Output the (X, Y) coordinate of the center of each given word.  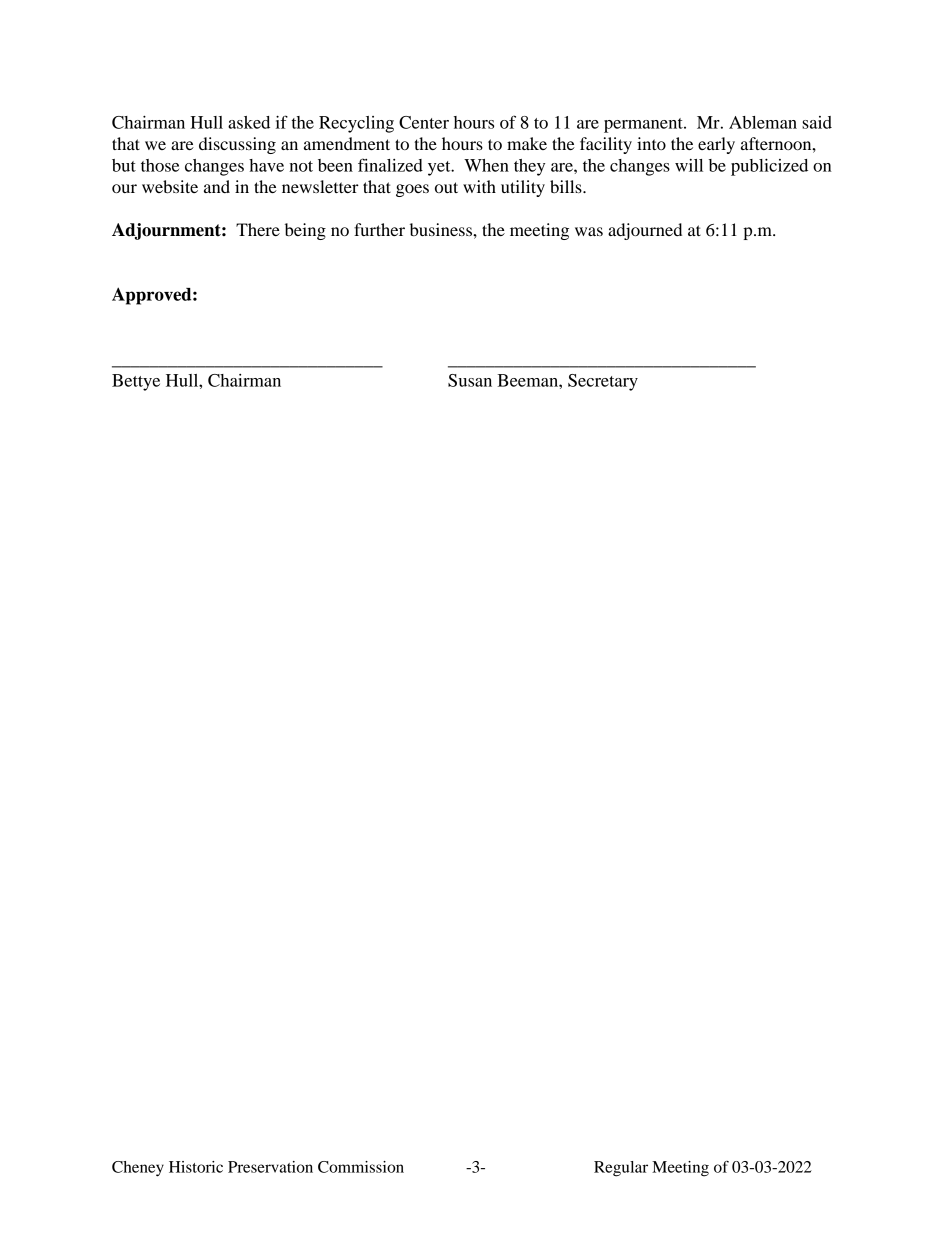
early (716, 145)
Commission (361, 1167)
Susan (470, 380)
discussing (237, 145)
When (486, 165)
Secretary (603, 382)
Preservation (270, 1167)
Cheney (138, 1169)
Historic (196, 1167)
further (379, 229)
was (589, 231)
